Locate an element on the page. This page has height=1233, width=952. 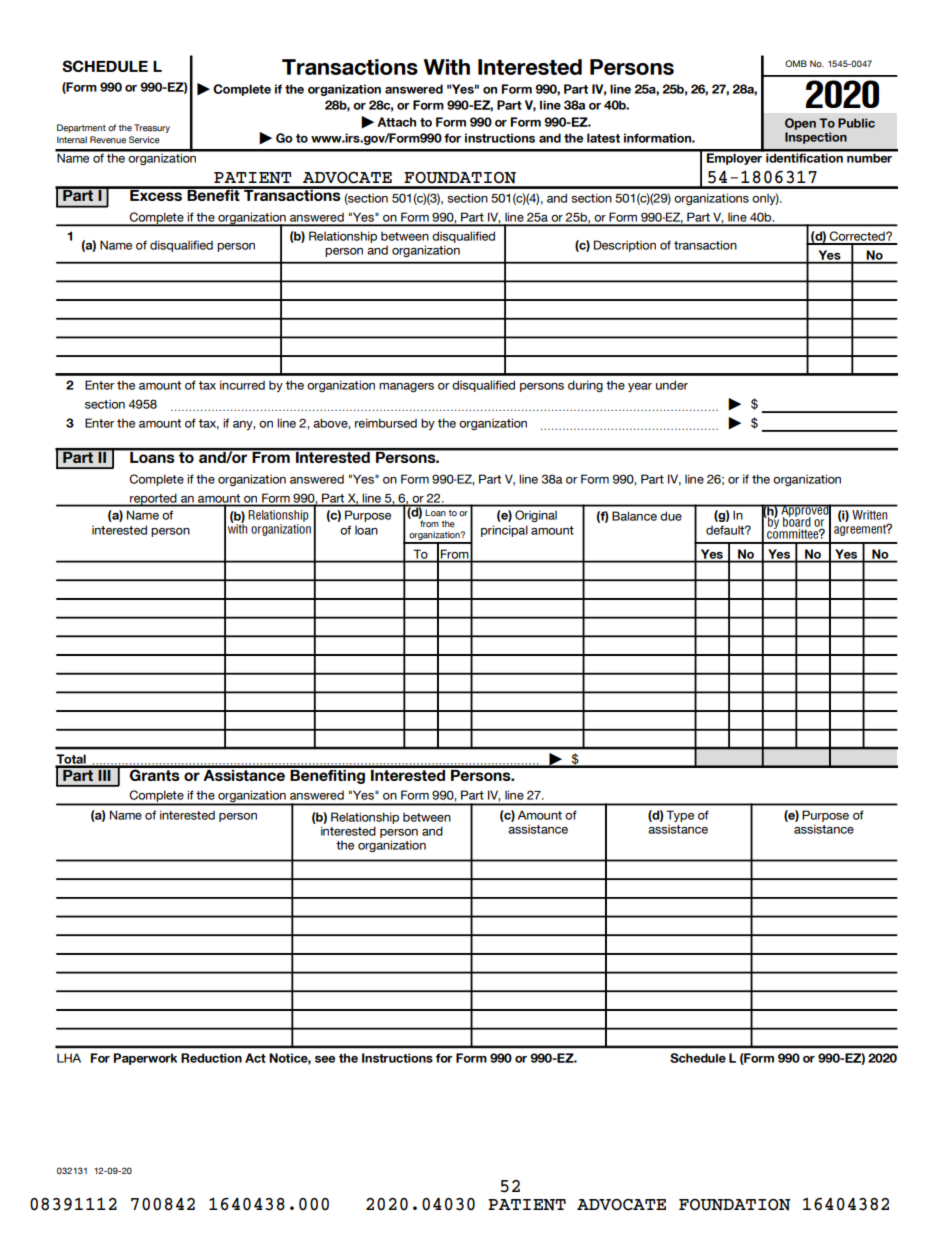
OMB is located at coordinates (796, 63).
